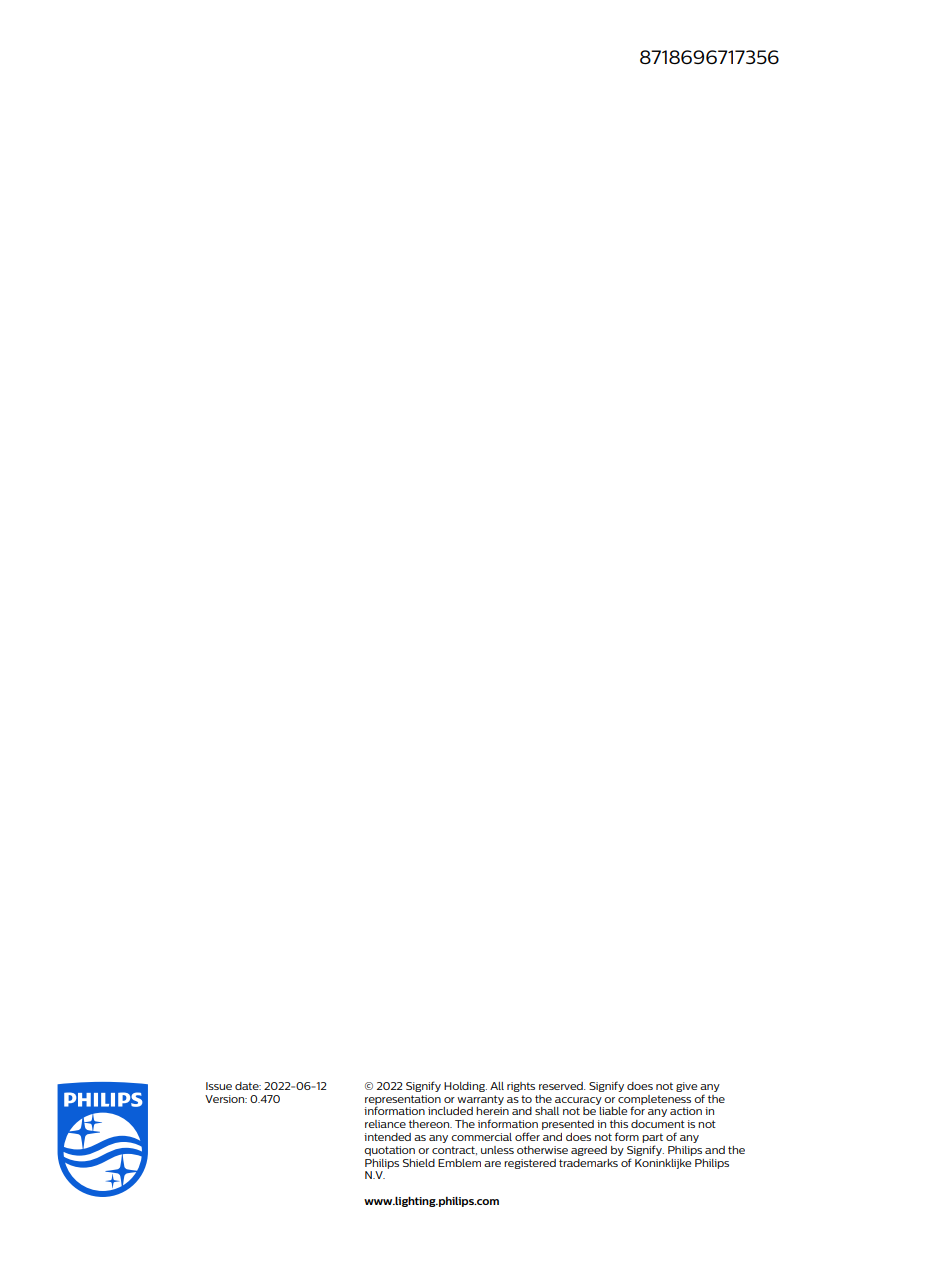 The image size is (952, 1265). Describe the element at coordinates (219, 1086) in the page. I see `Issue` at that location.
